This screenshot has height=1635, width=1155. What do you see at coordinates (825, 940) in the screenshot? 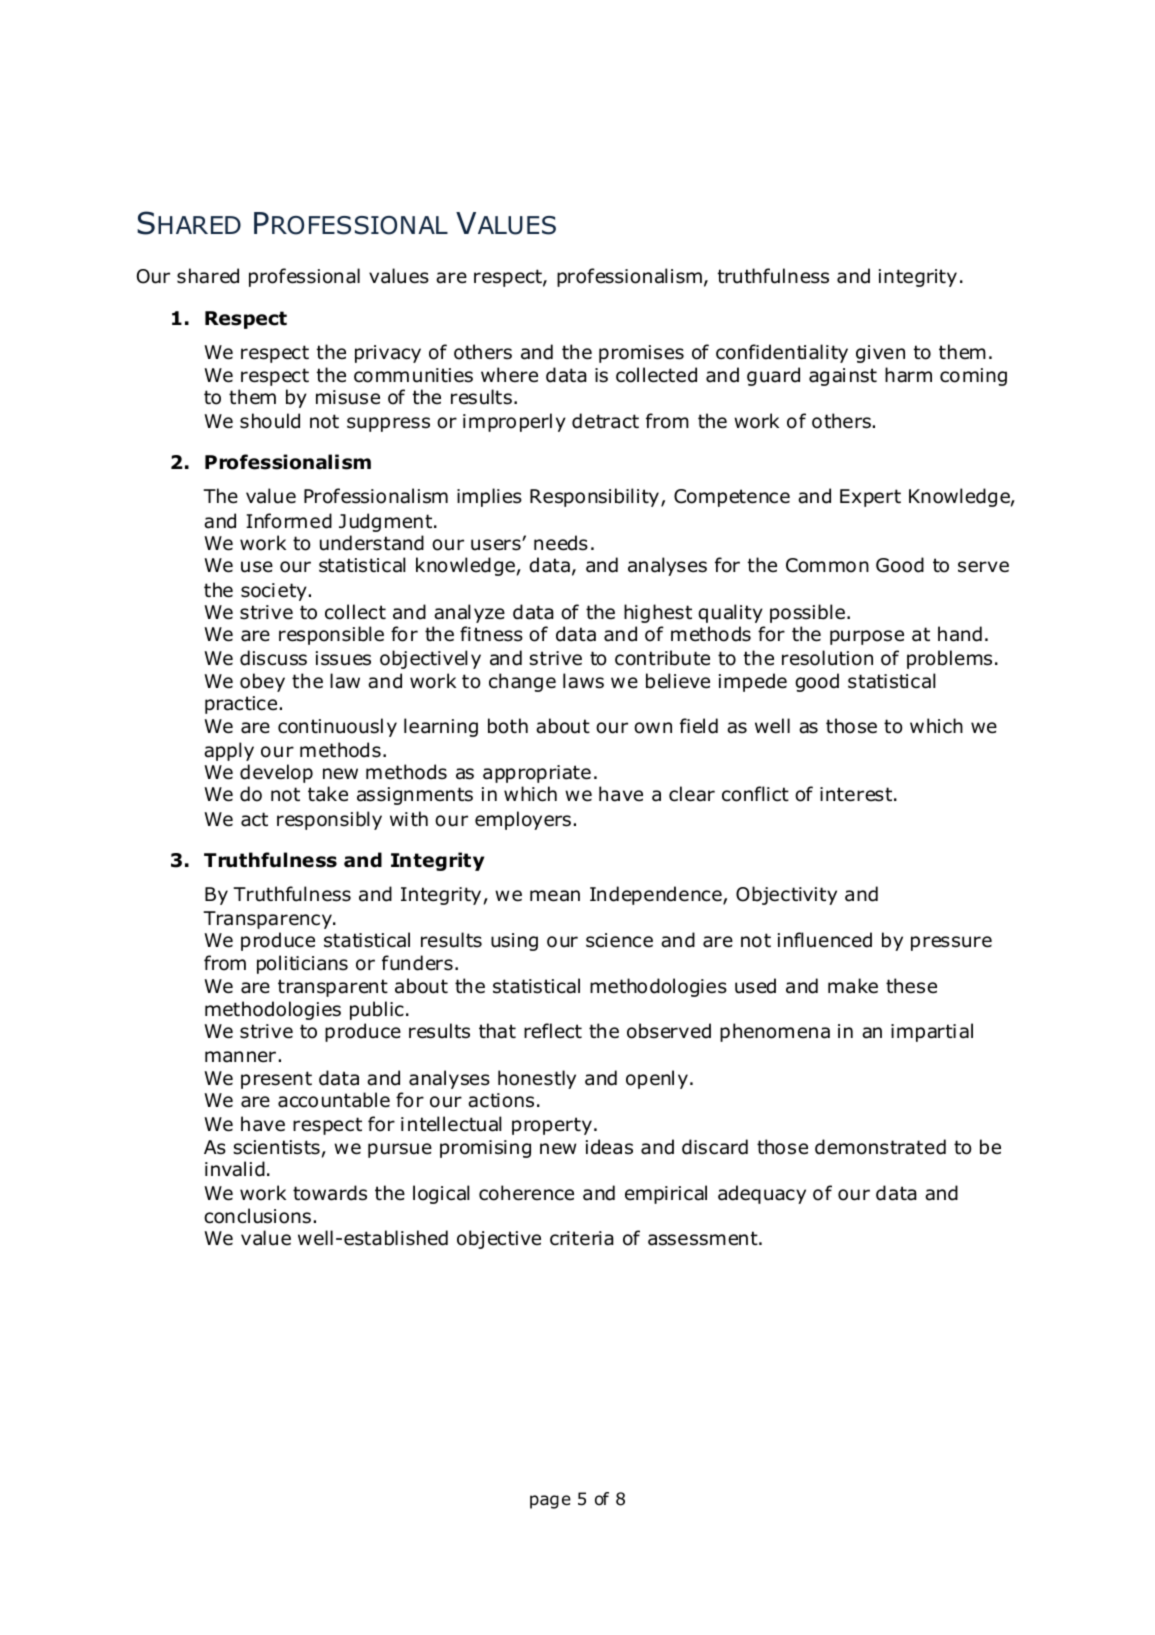
I see `influenced` at bounding box center [825, 940].
